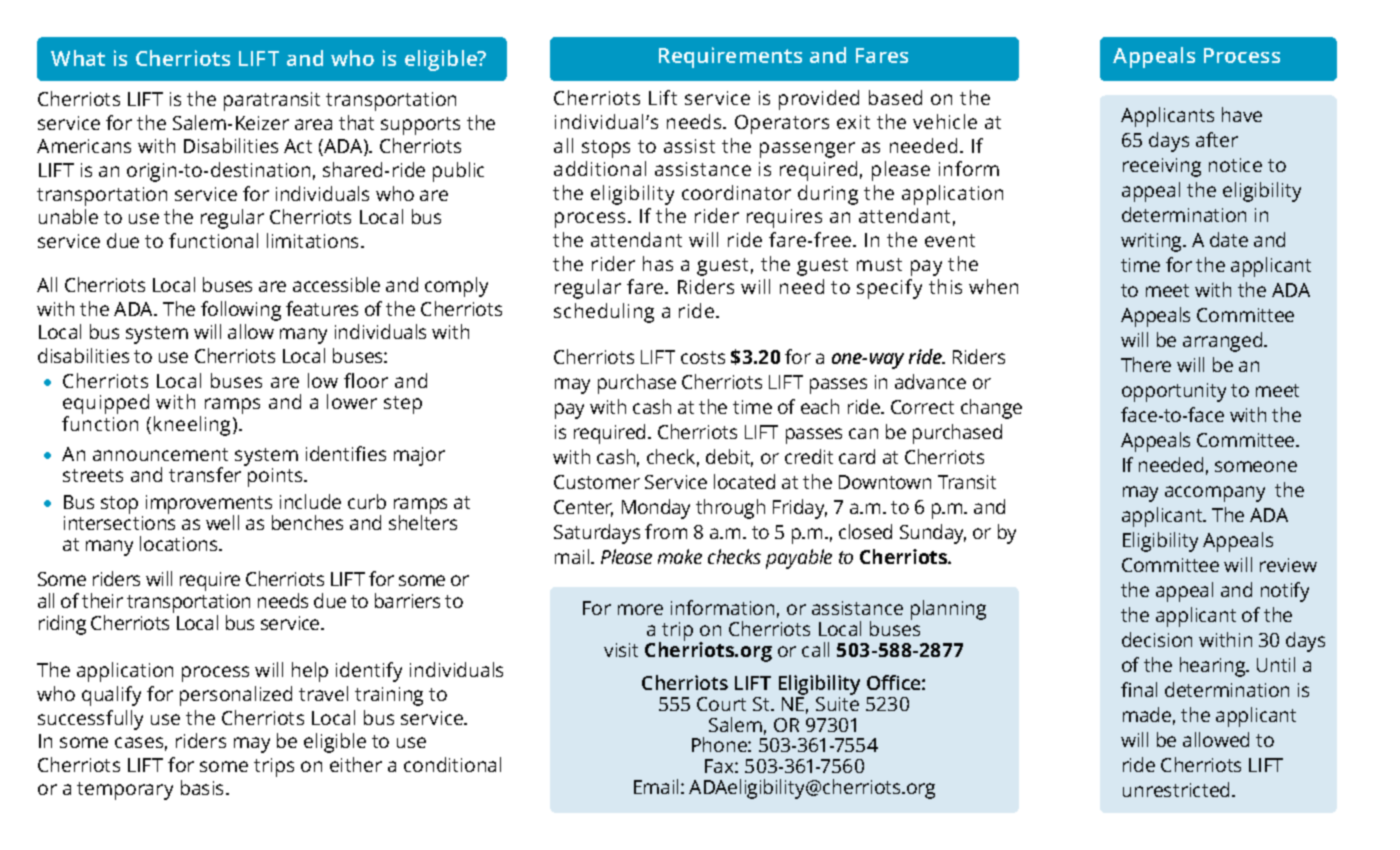 This screenshot has height=850, width=1400. I want to click on basis, so click(204, 787).
